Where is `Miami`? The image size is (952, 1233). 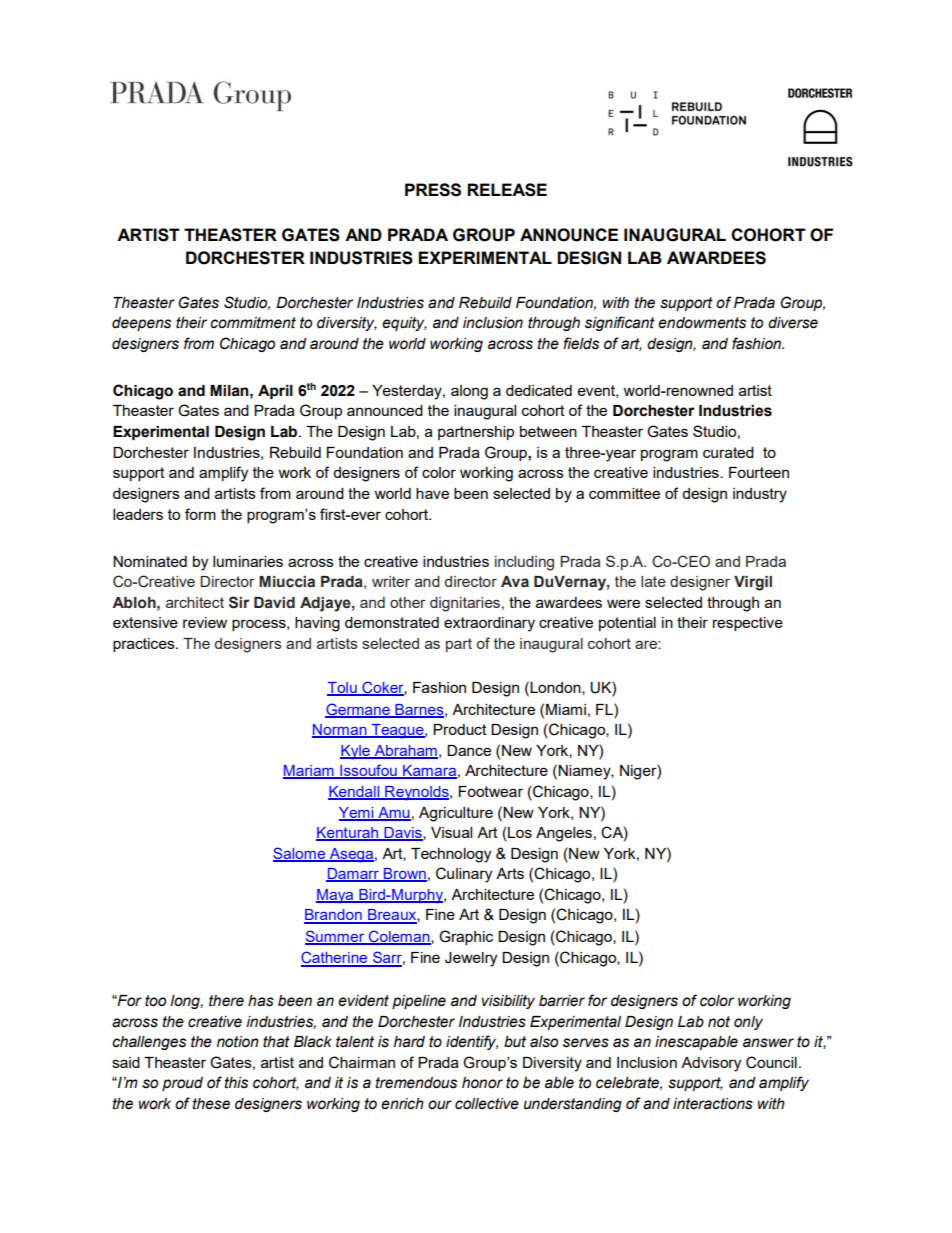
Miami is located at coordinates (566, 709).
